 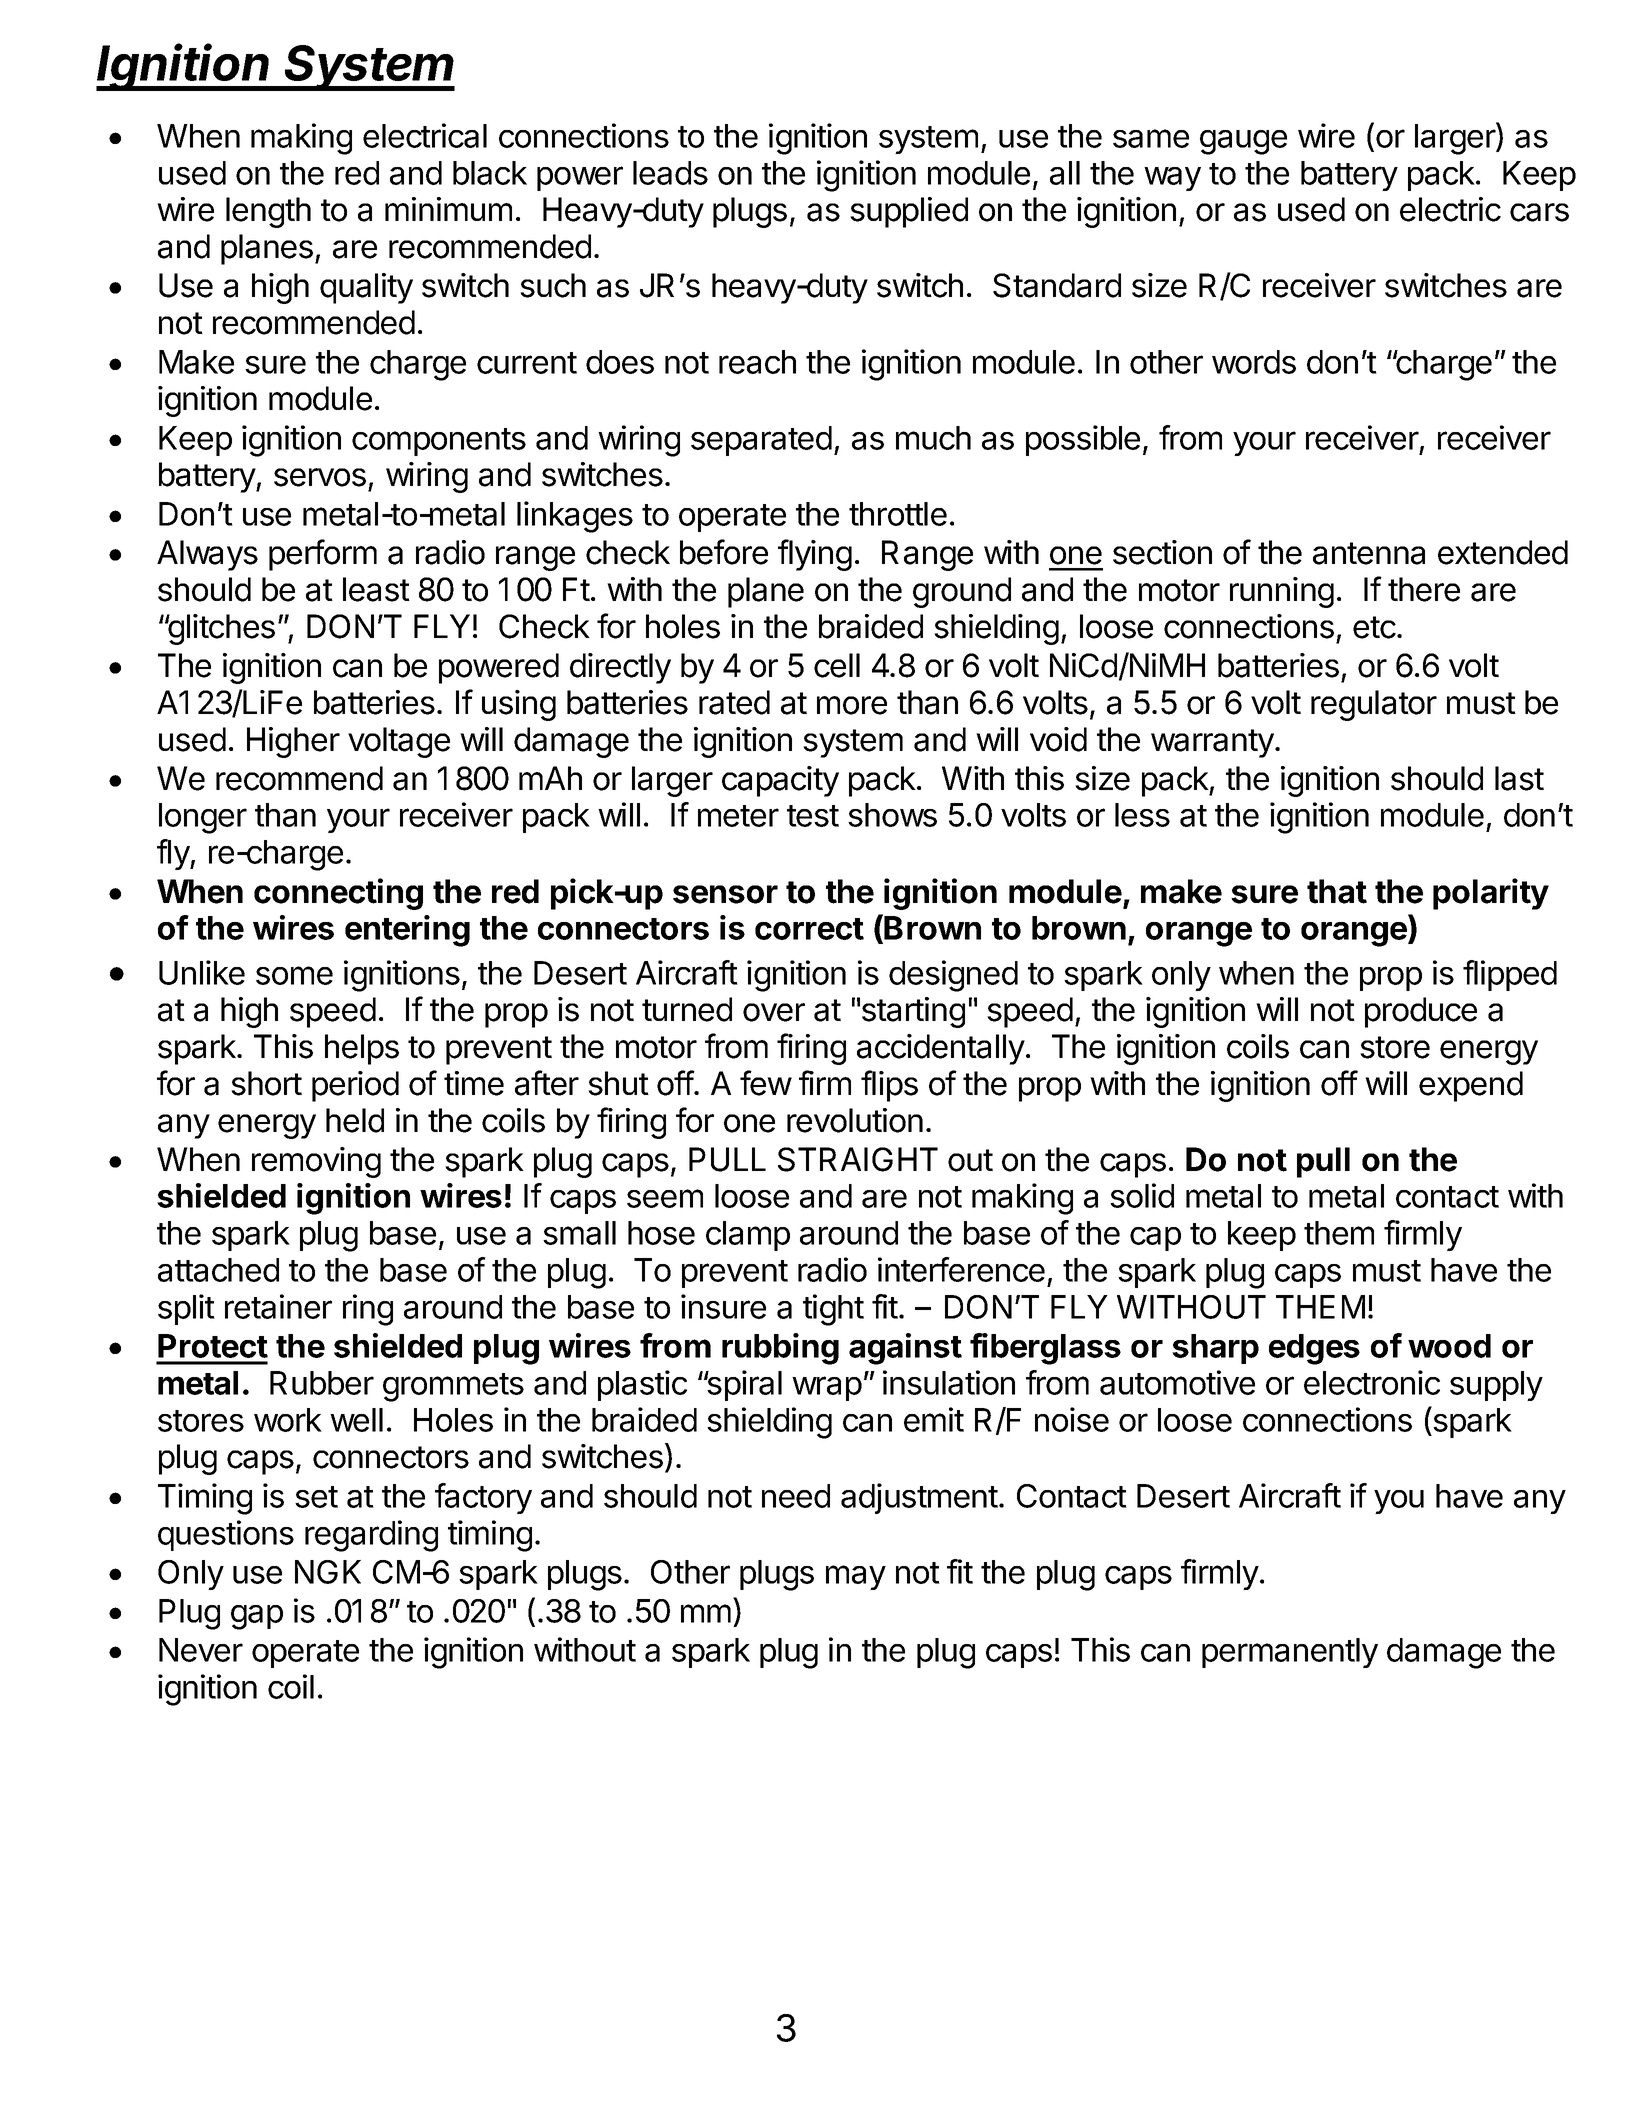 What do you see at coordinates (837, 665) in the screenshot?
I see `cell` at bounding box center [837, 665].
